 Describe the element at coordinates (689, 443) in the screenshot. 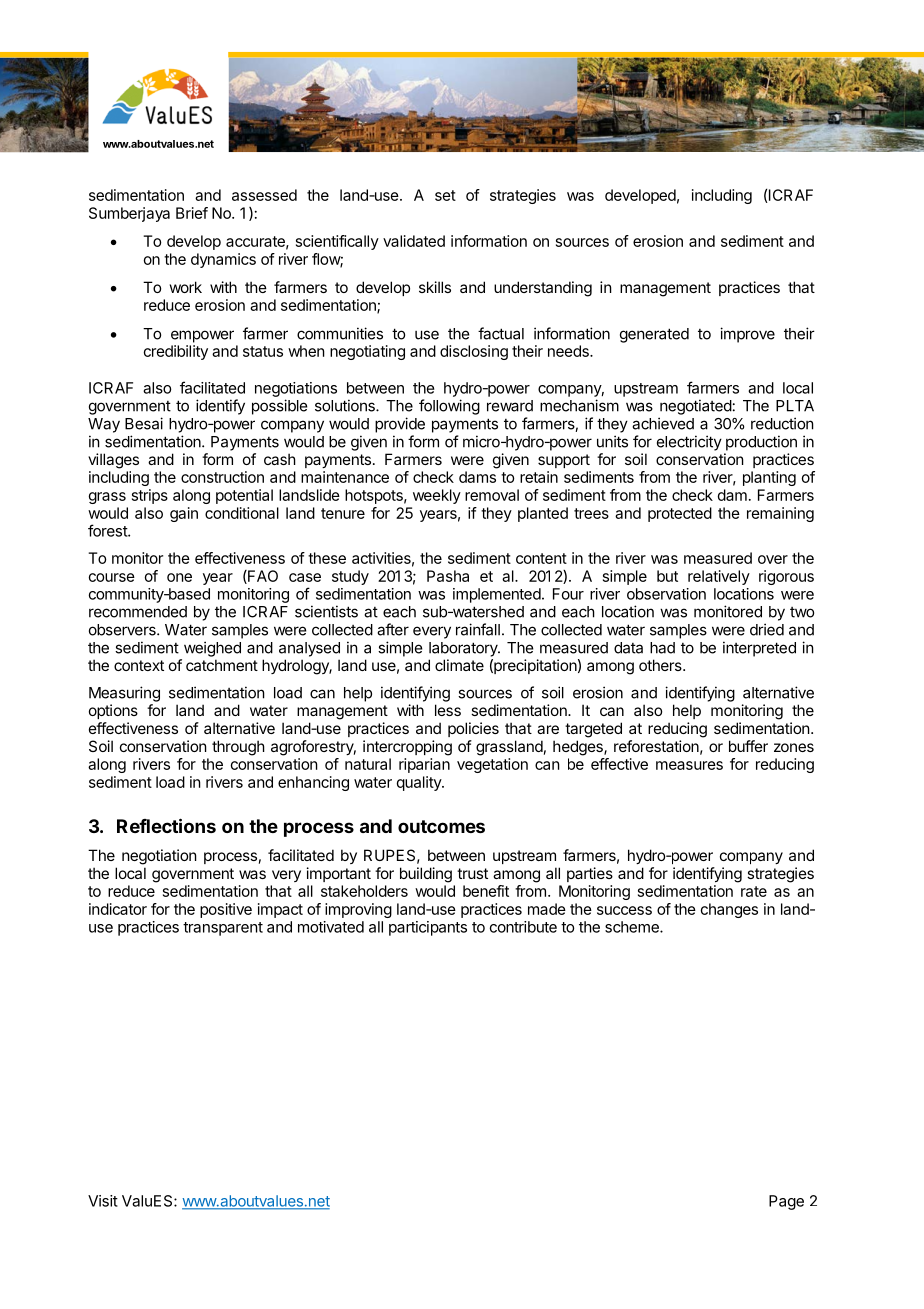

I see `electricity` at that location.
